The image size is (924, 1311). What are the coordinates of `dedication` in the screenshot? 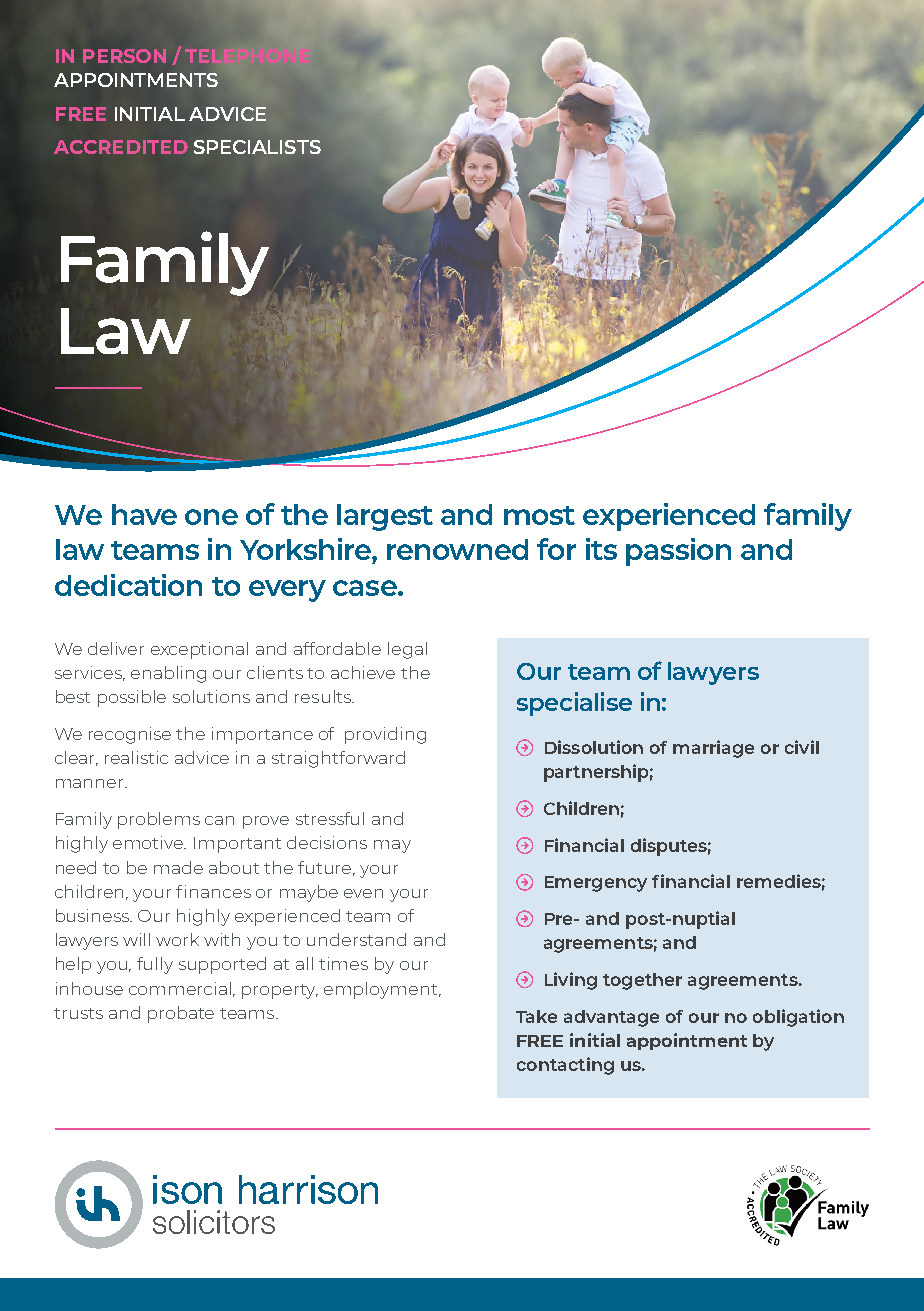 It's located at (128, 585).
